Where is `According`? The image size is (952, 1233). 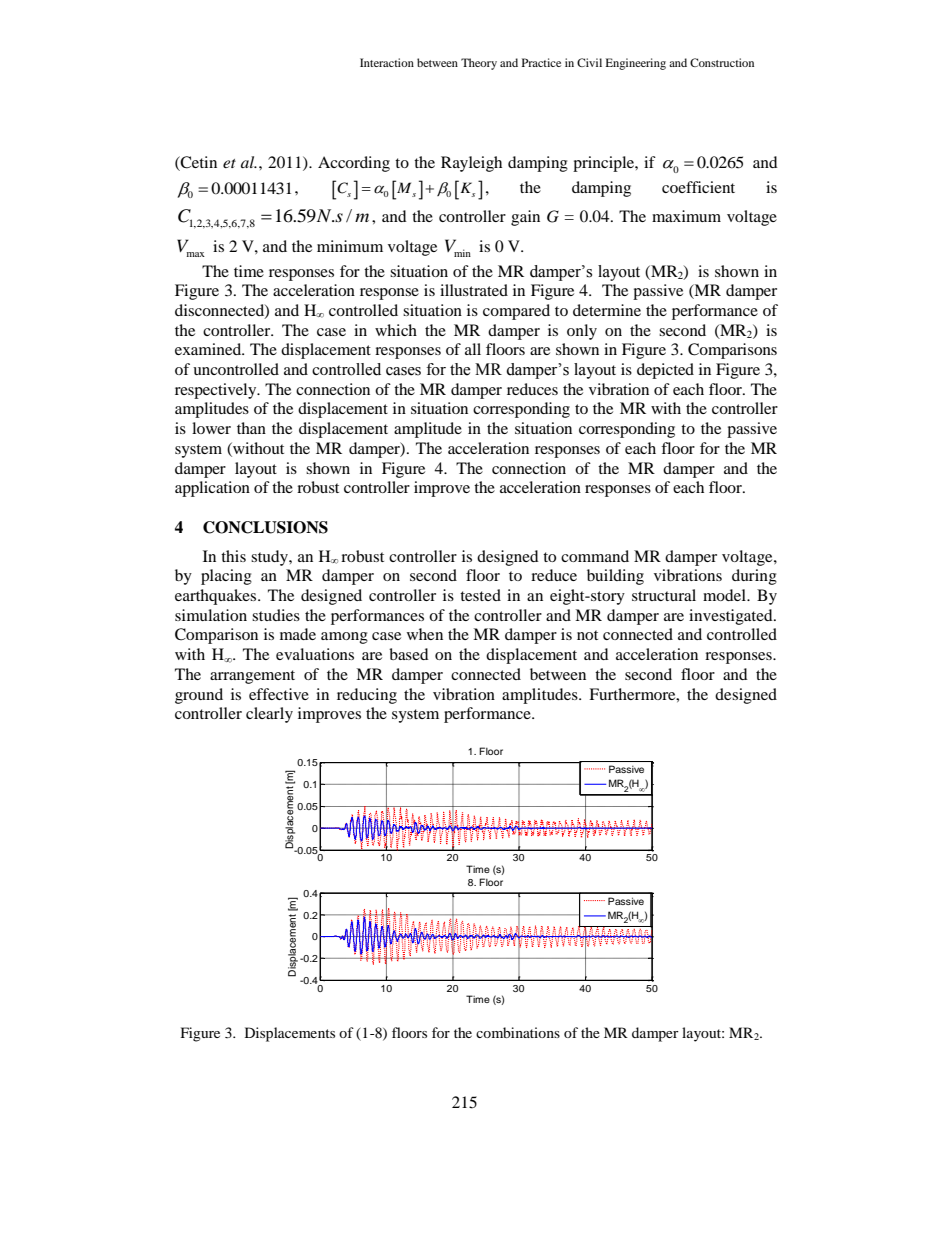
According is located at coordinates (354, 164).
